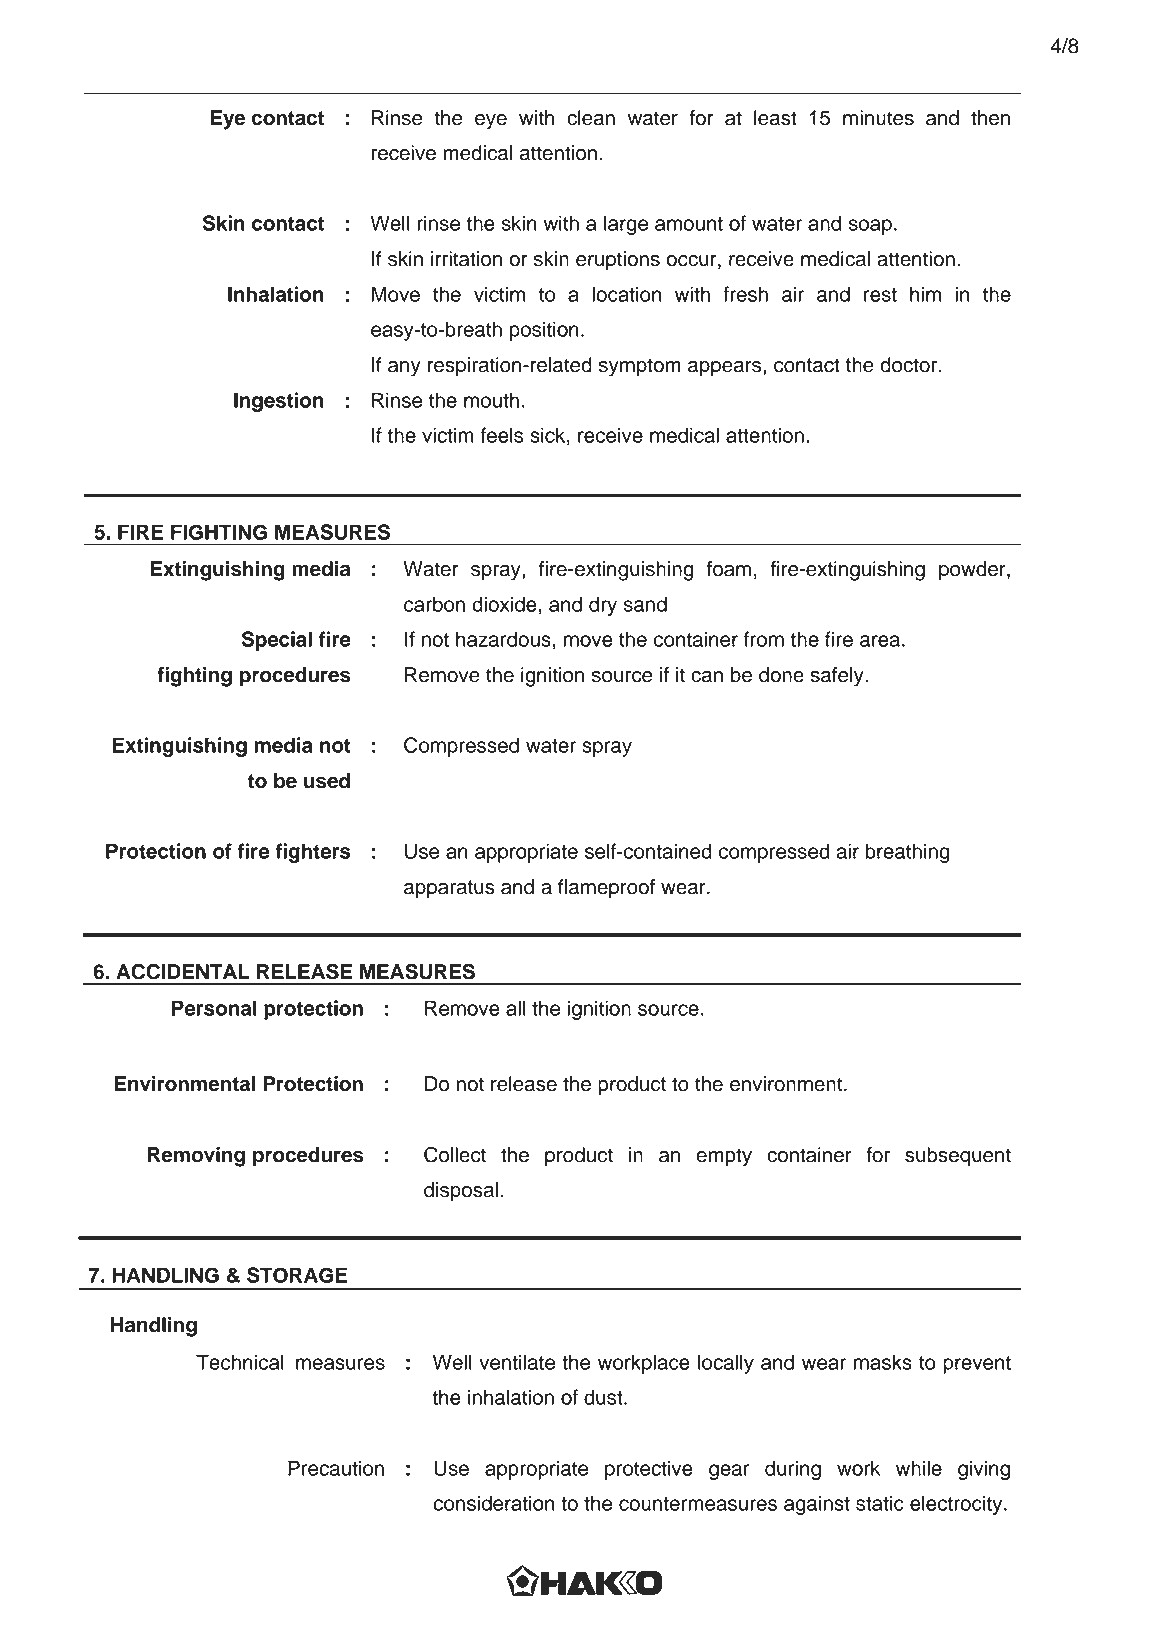 The width and height of the image is (1168, 1652). Describe the element at coordinates (196, 1157) in the image. I see `Removing` at that location.
